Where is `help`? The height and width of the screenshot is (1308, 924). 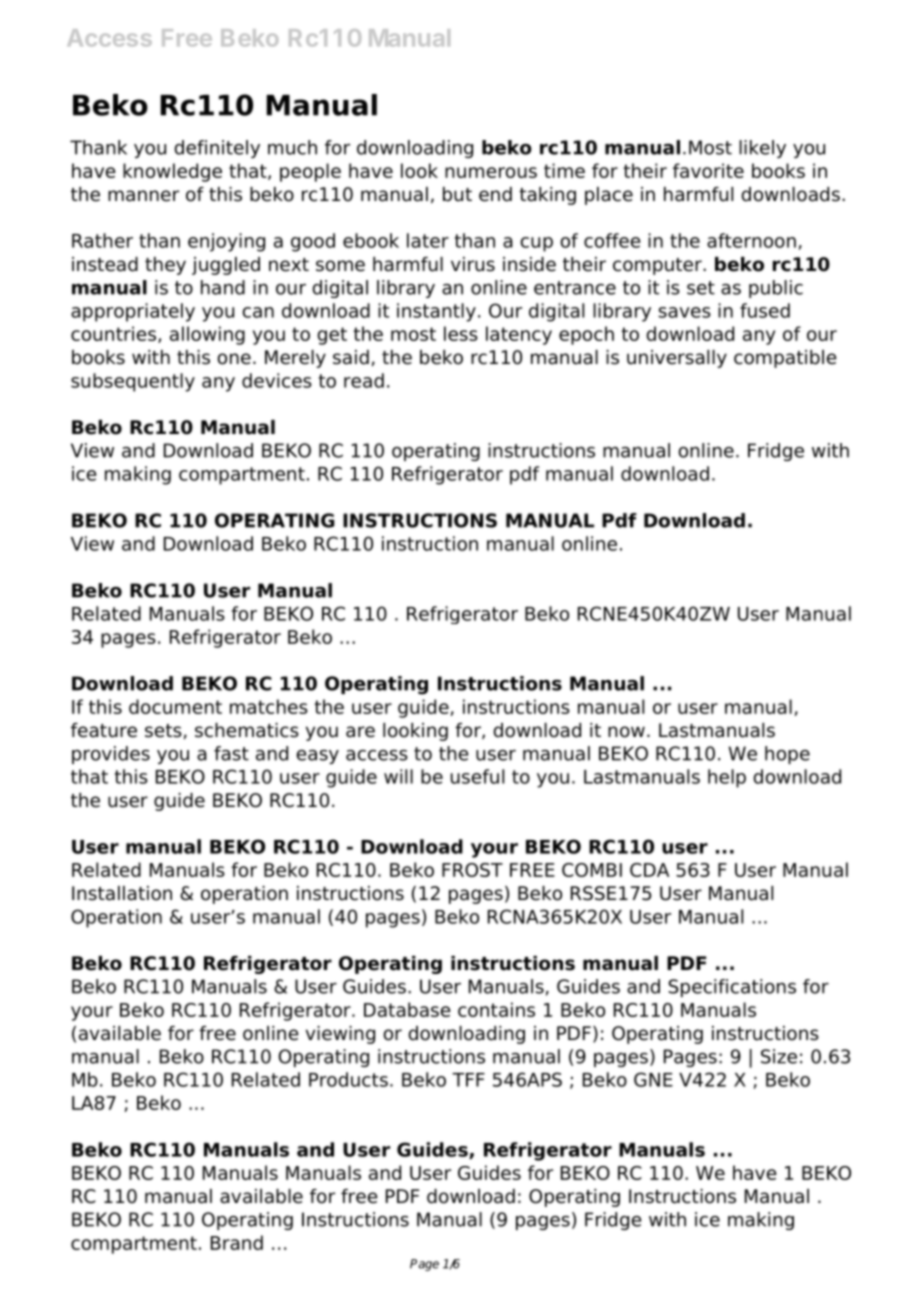 help is located at coordinates (727, 778).
